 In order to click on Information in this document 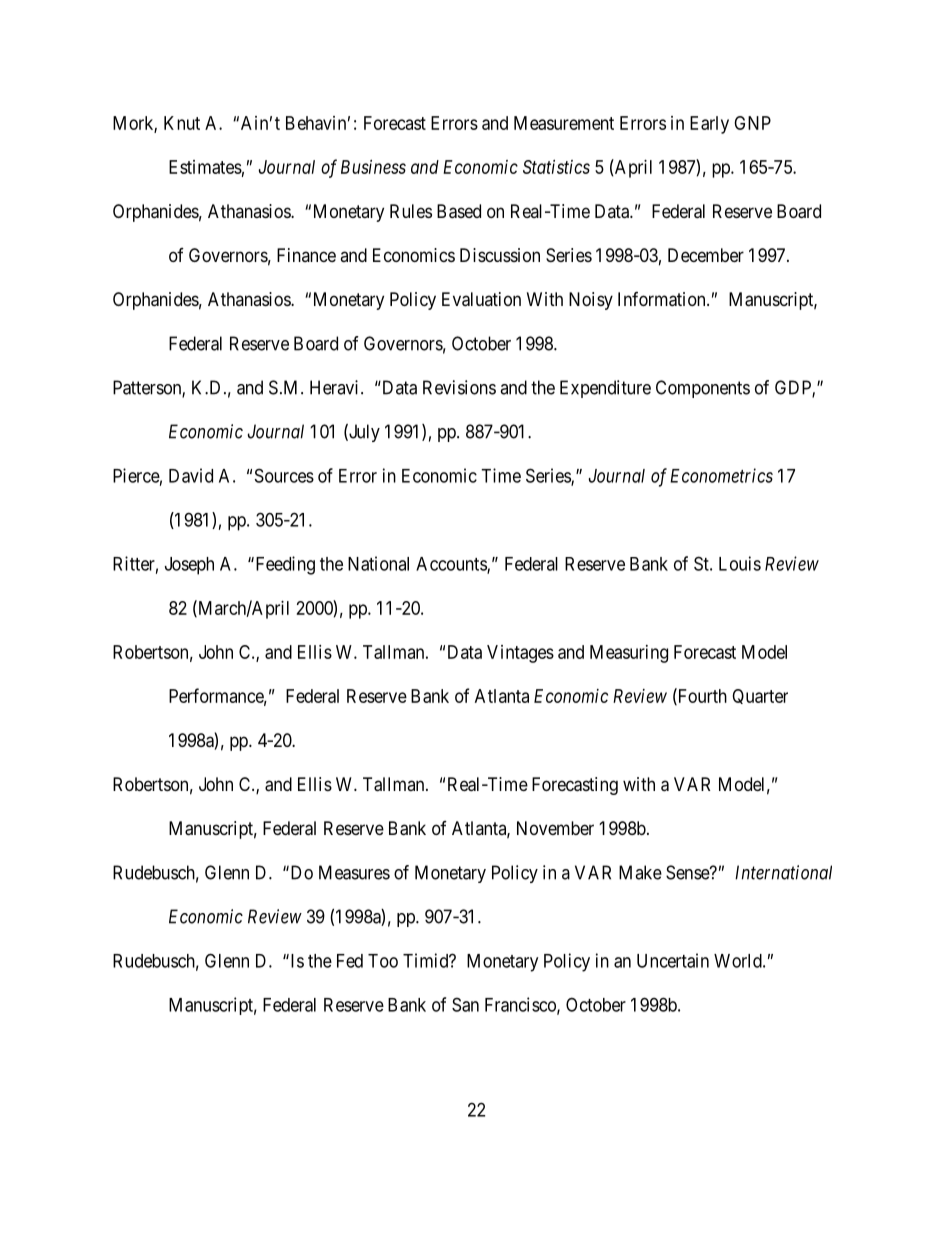, I will do `click(663, 299)`.
